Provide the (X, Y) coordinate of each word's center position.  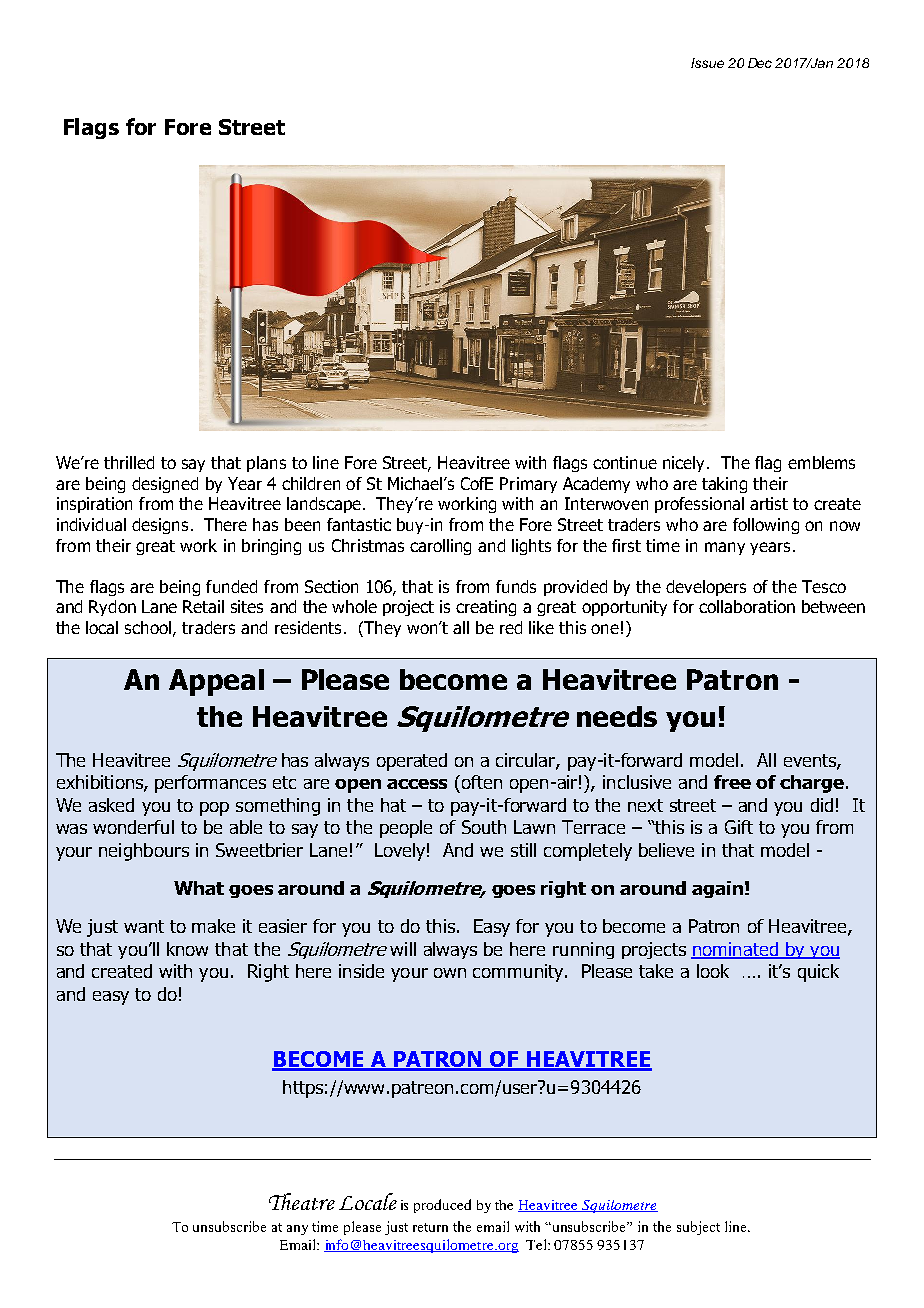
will (403, 949)
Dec (760, 63)
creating (486, 608)
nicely (685, 464)
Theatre (302, 1201)
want (144, 926)
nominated (735, 950)
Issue (707, 63)
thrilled (129, 462)
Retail (203, 606)
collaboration (747, 606)
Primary (528, 485)
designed (165, 485)
